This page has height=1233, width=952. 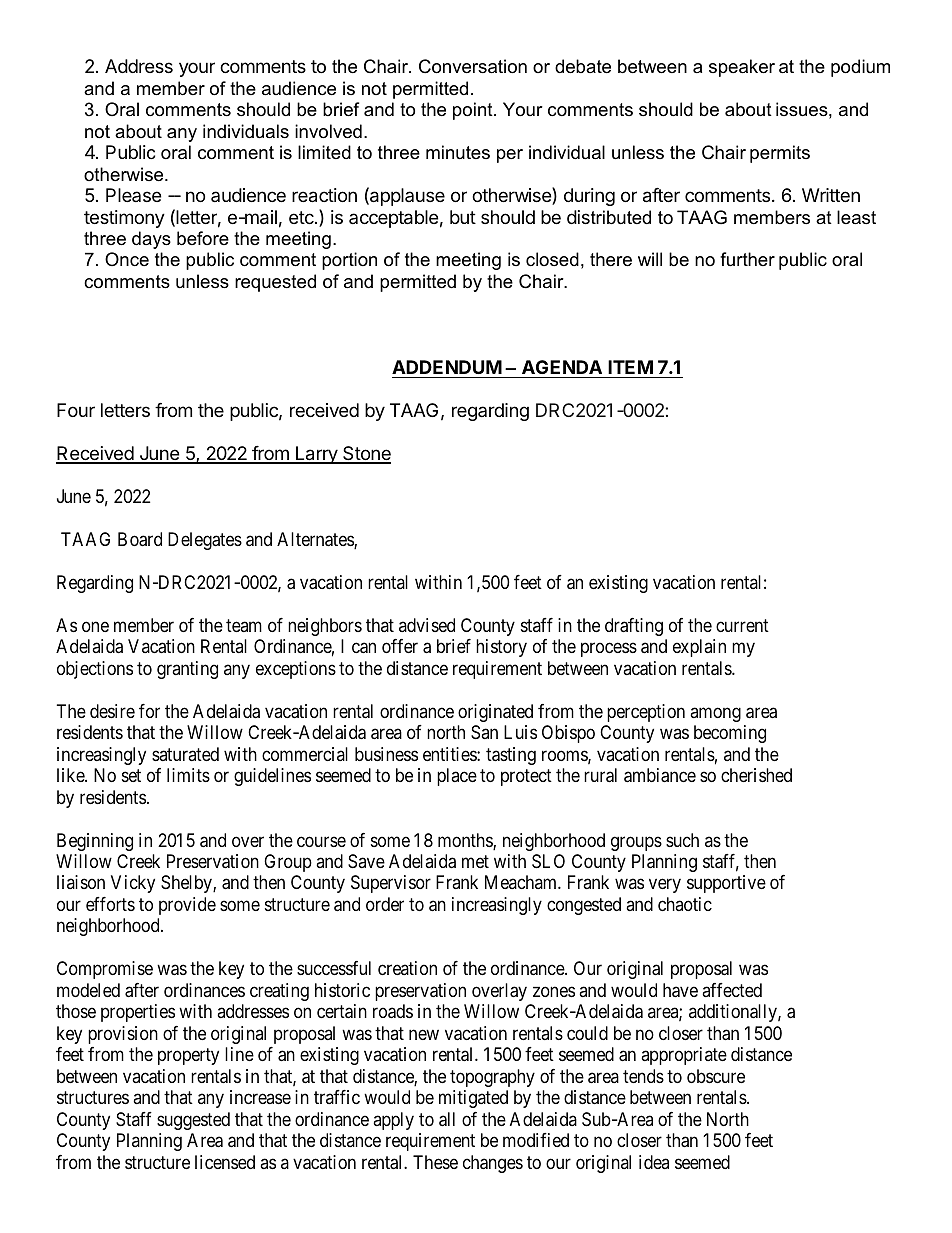 What do you see at coordinates (133, 195) in the page?
I see `Please` at bounding box center [133, 195].
